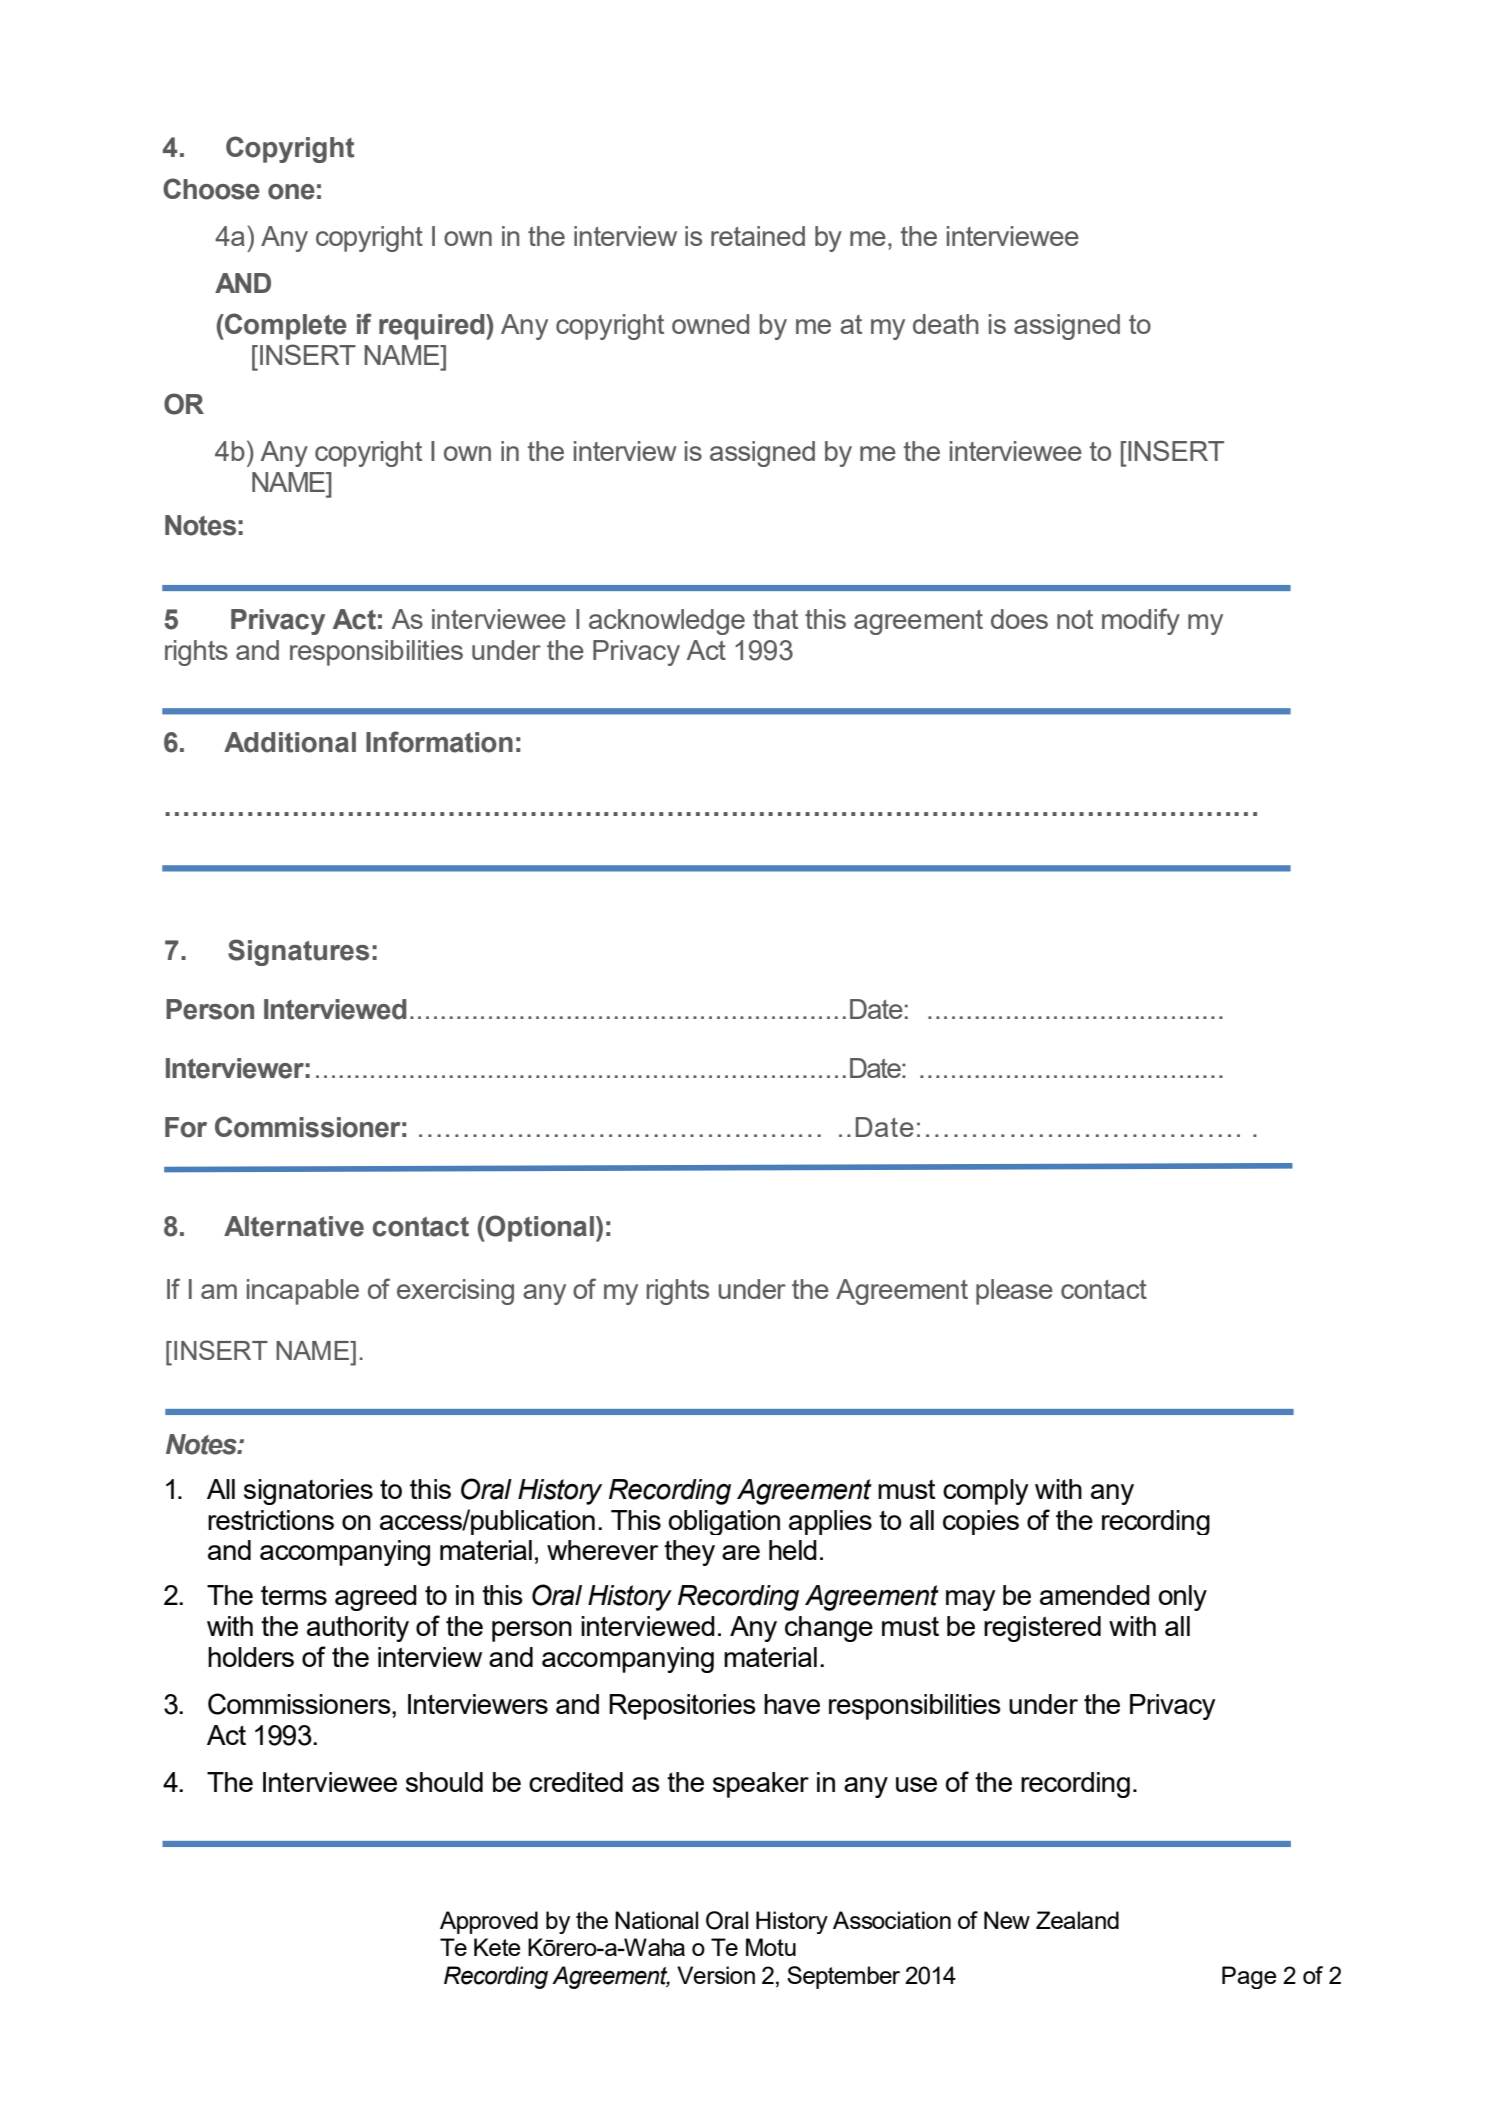 This image has height=2117, width=1498. I want to click on Approved, so click(489, 1922).
